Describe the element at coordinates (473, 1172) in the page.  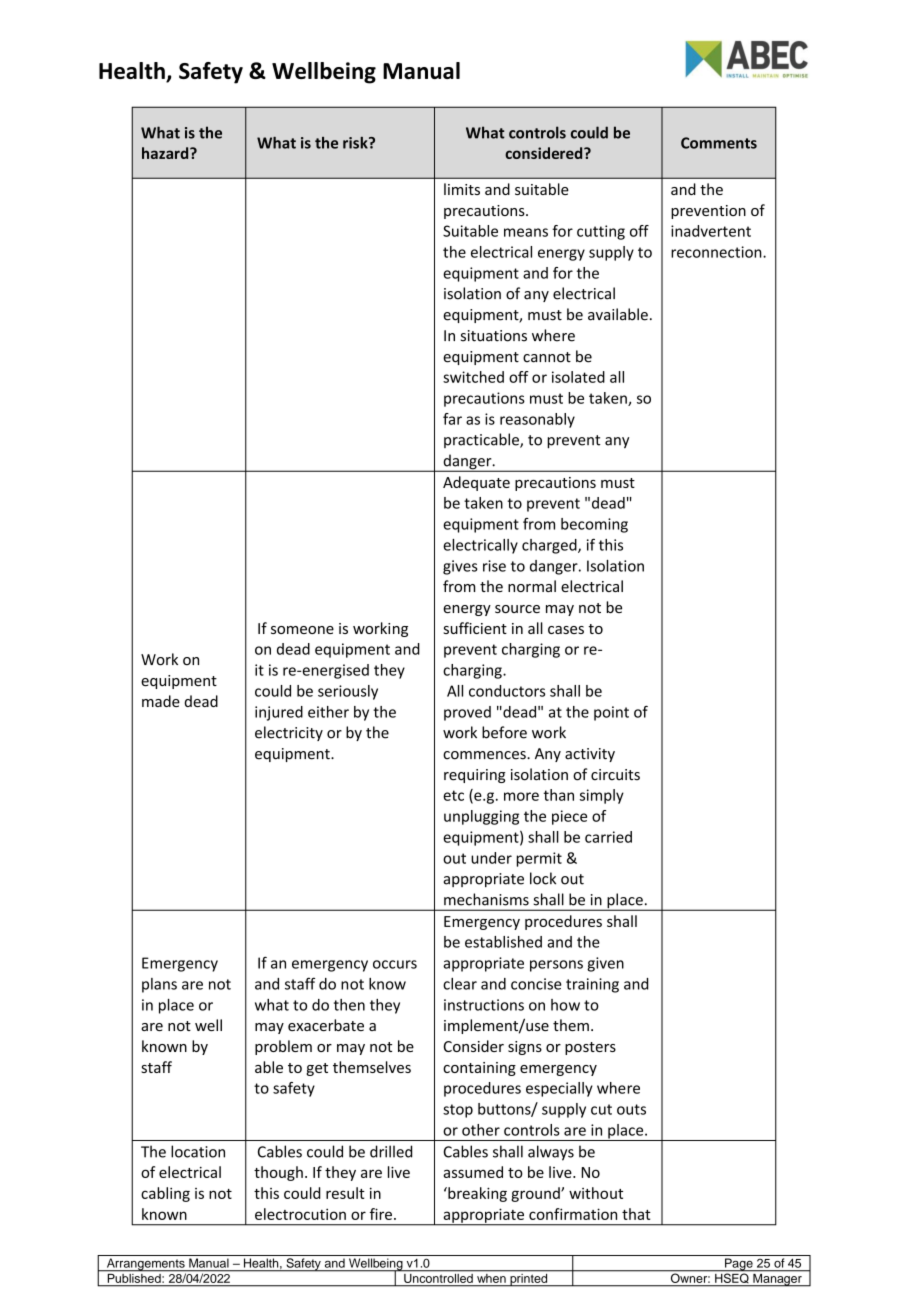
I see `assumed` at that location.
